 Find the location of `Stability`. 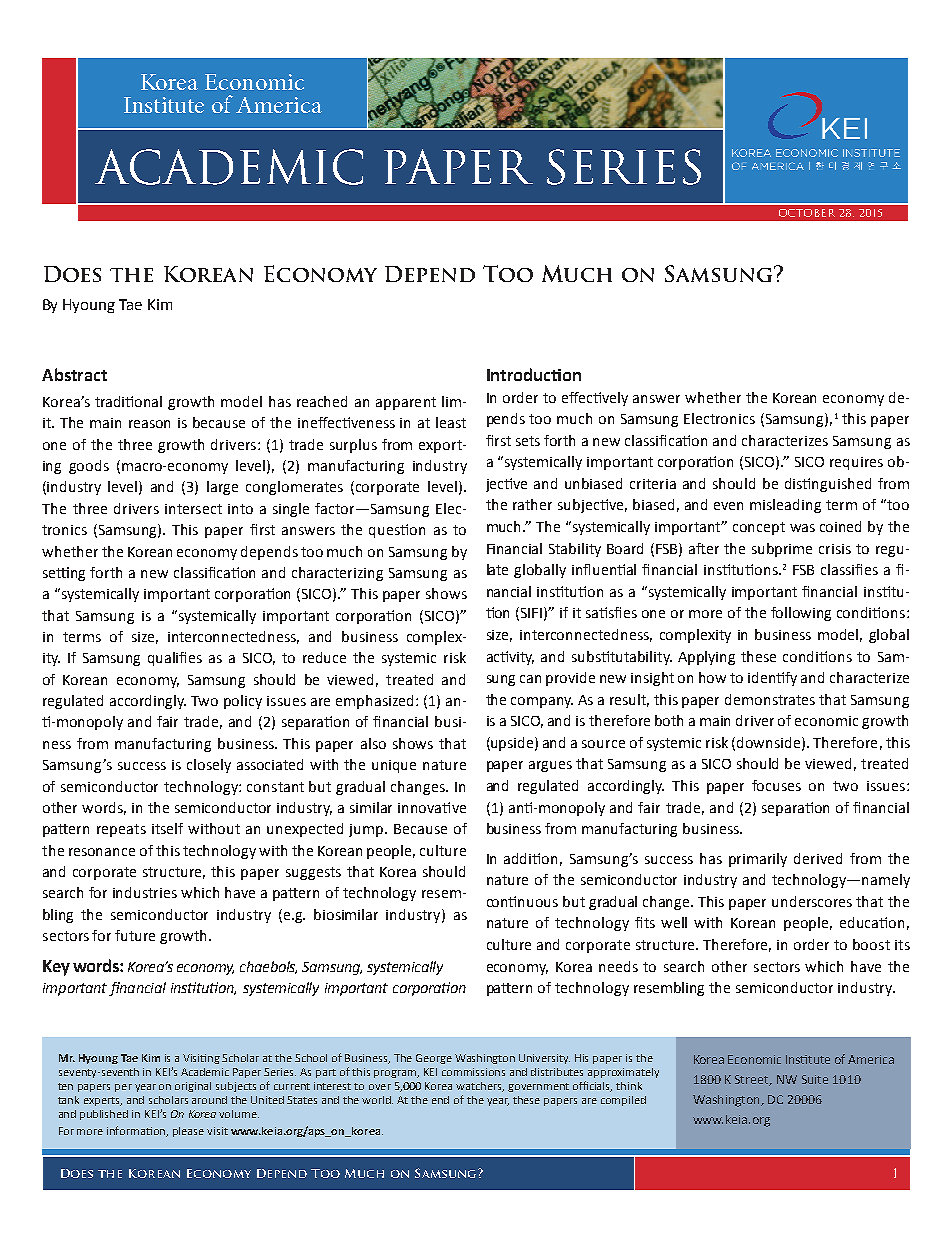

Stability is located at coordinates (575, 550).
